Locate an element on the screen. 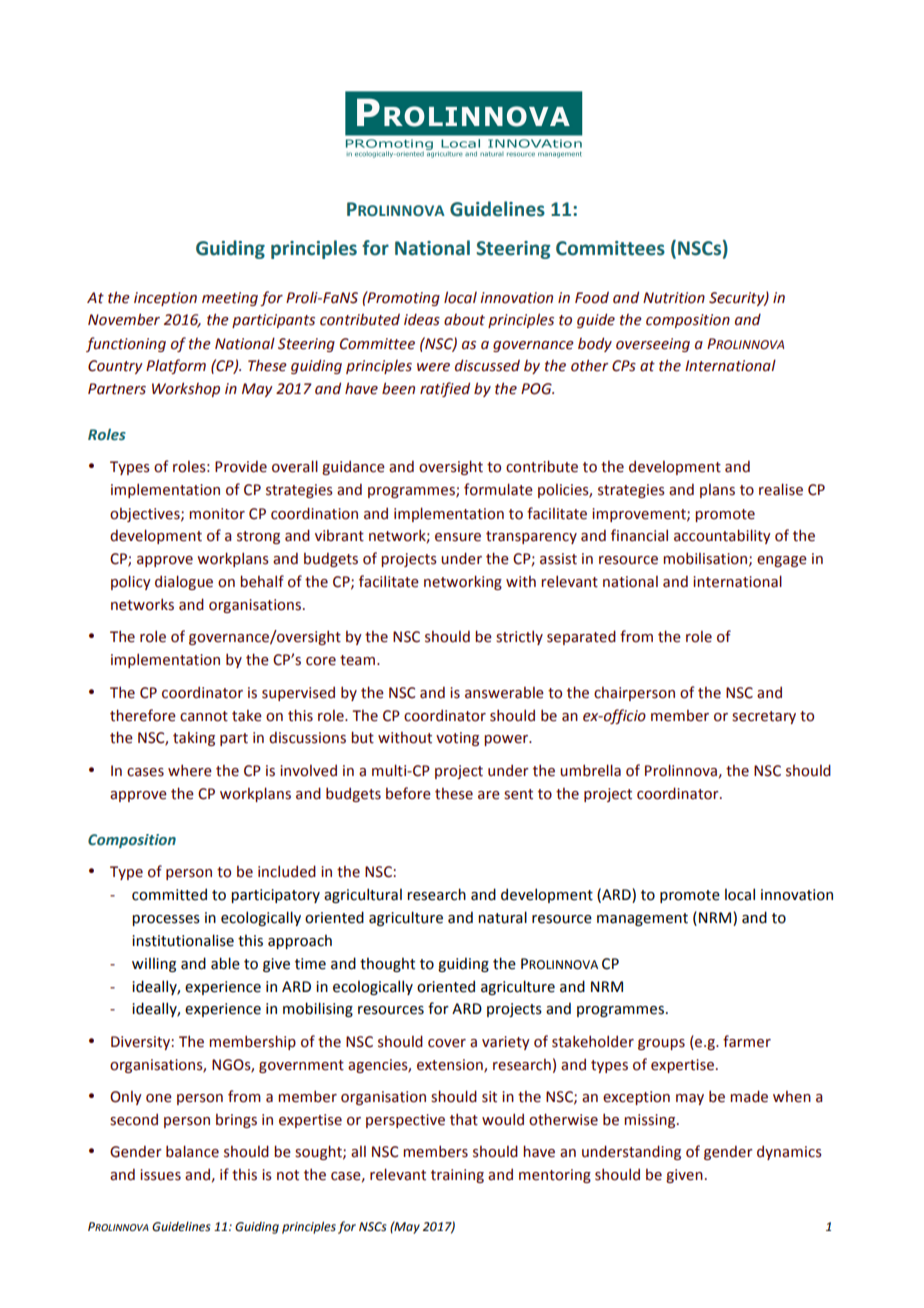 The height and width of the screenshot is (1308, 924). about is located at coordinates (464, 320).
